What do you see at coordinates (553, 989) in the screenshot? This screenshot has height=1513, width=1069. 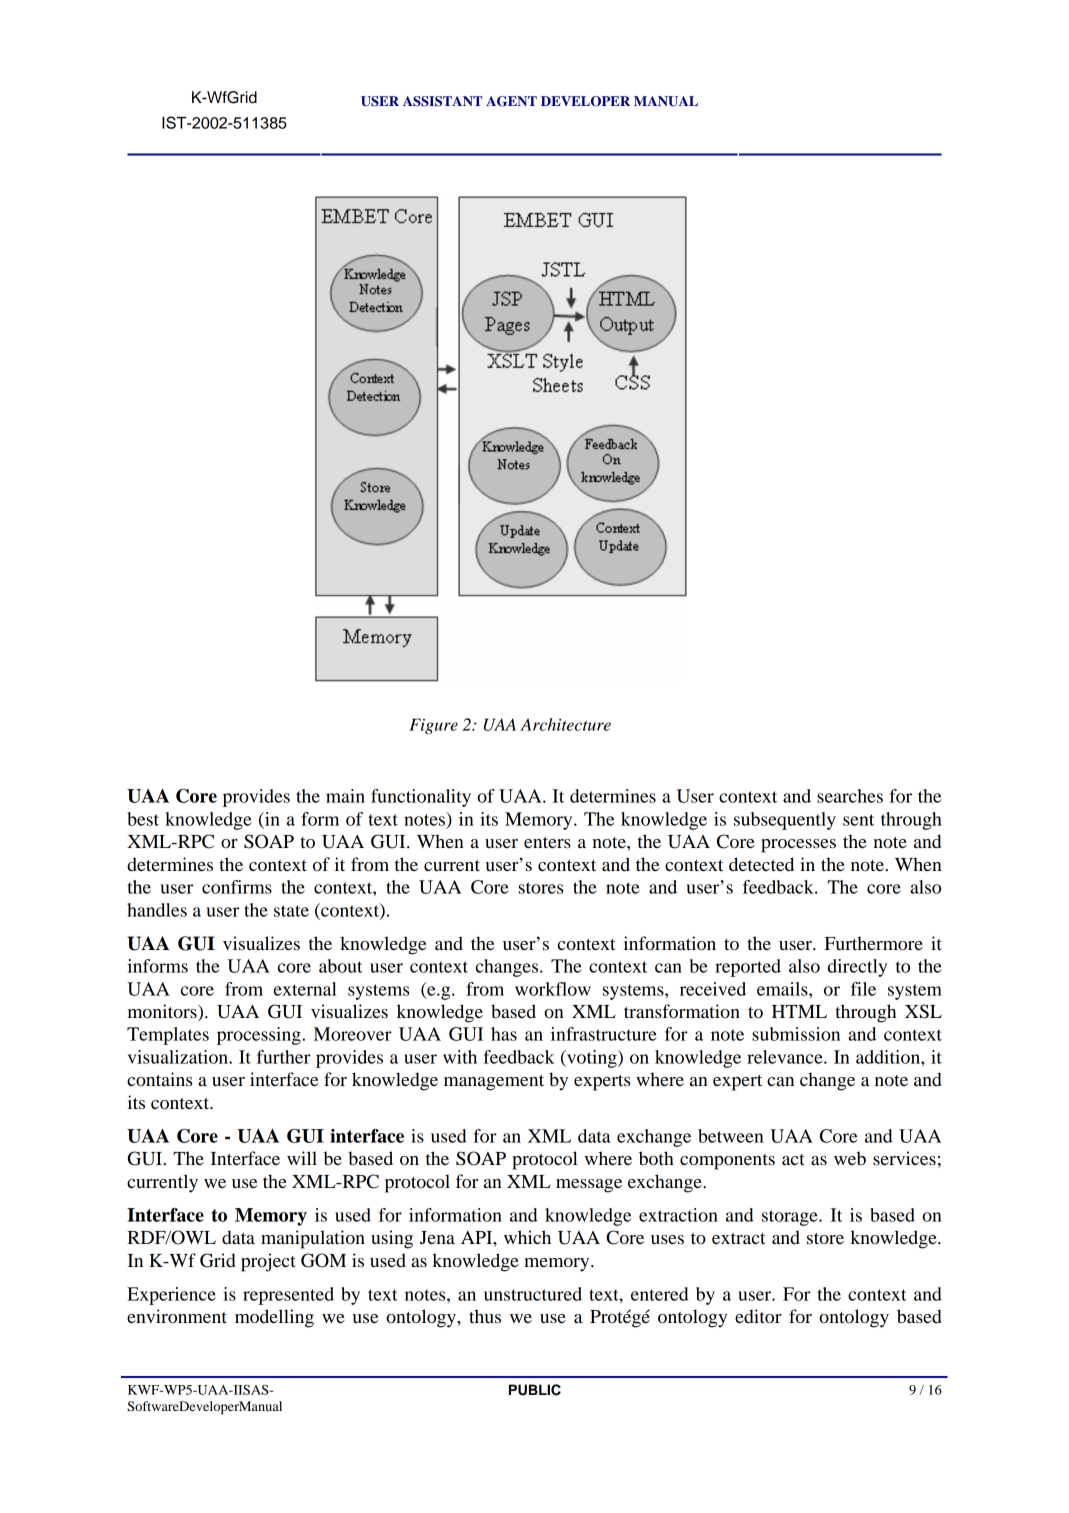 I see `workflow` at bounding box center [553, 989].
